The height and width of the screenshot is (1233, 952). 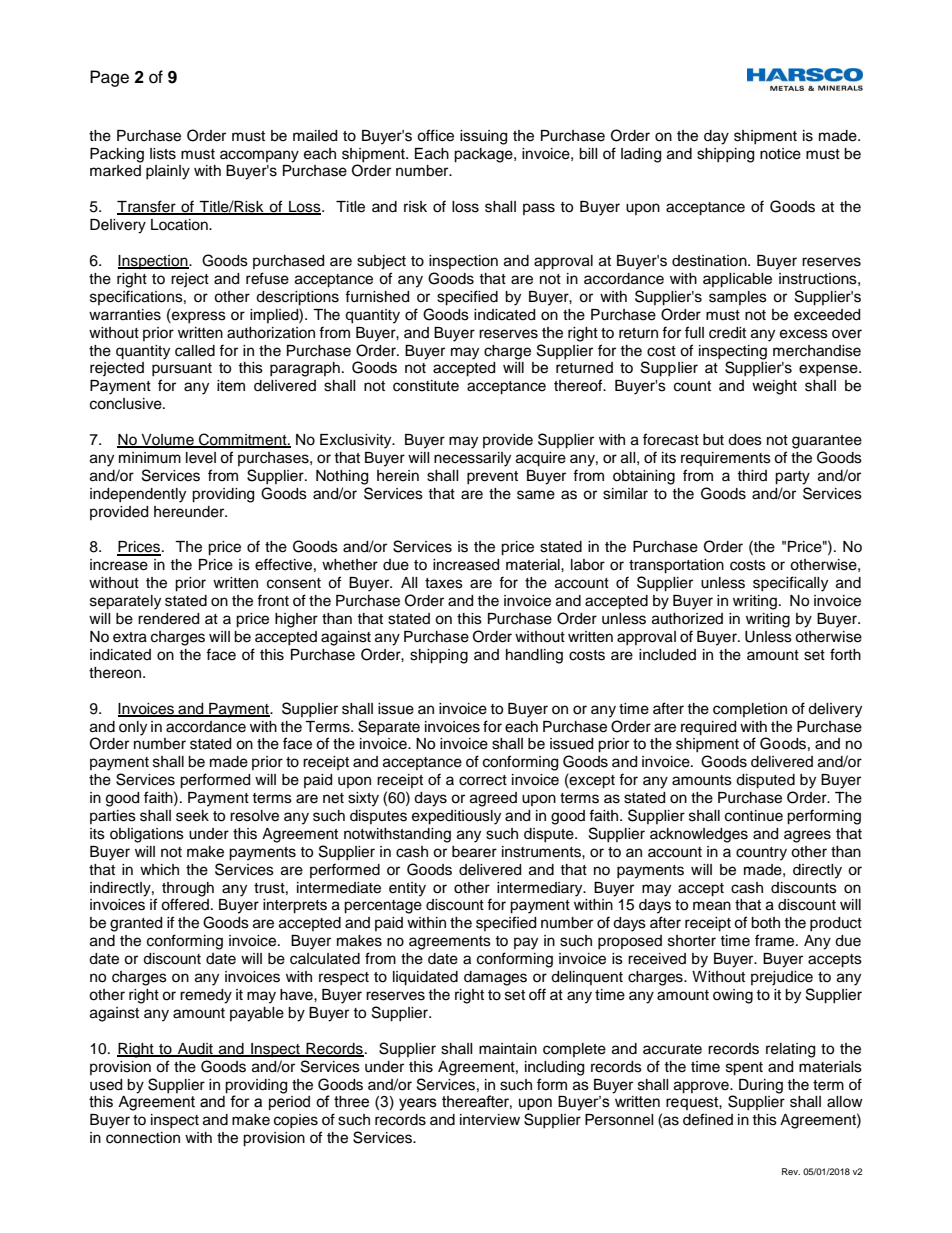 I want to click on notice, so click(x=780, y=154).
